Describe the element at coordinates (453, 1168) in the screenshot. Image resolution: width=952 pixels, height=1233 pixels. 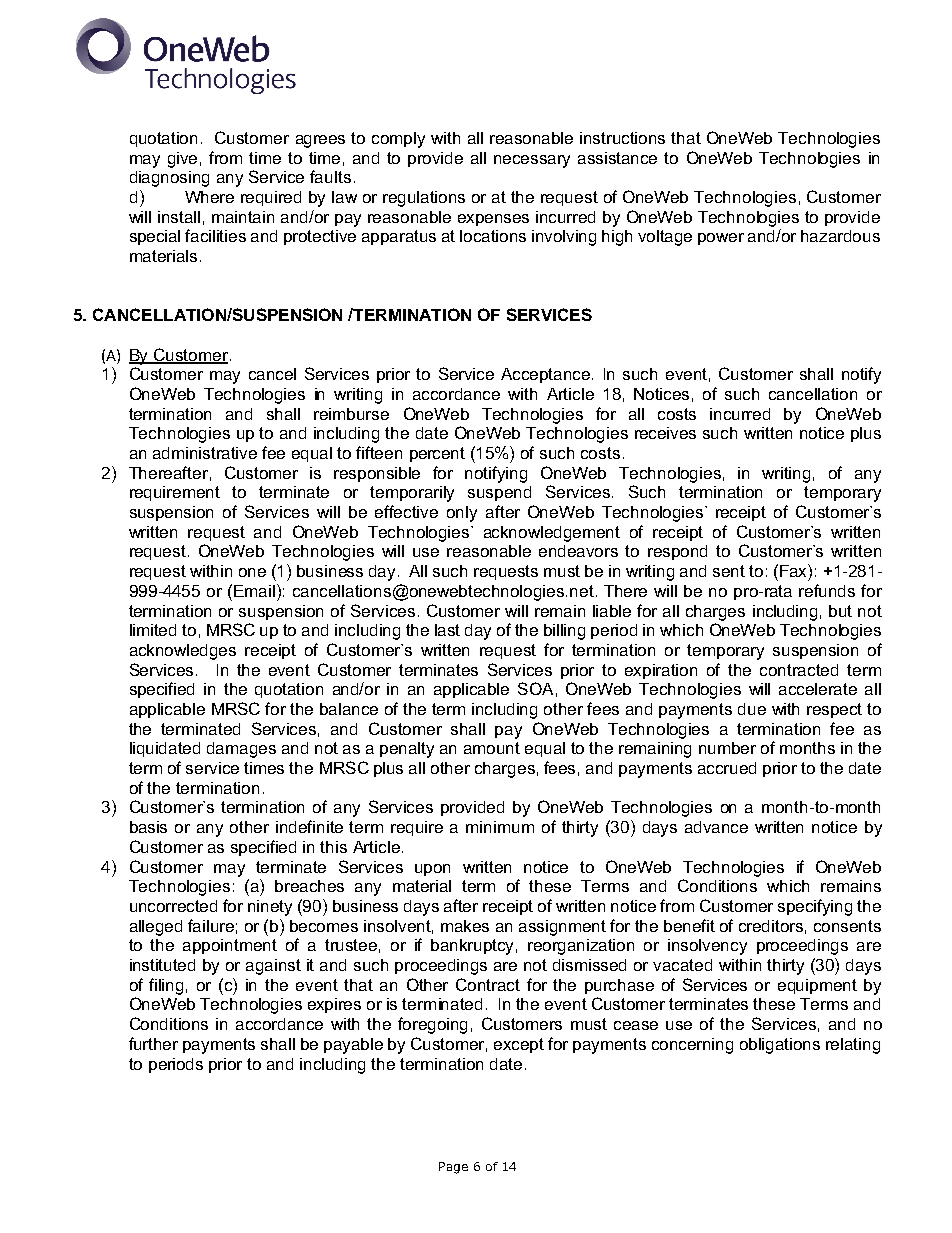
I see `Page` at that location.
